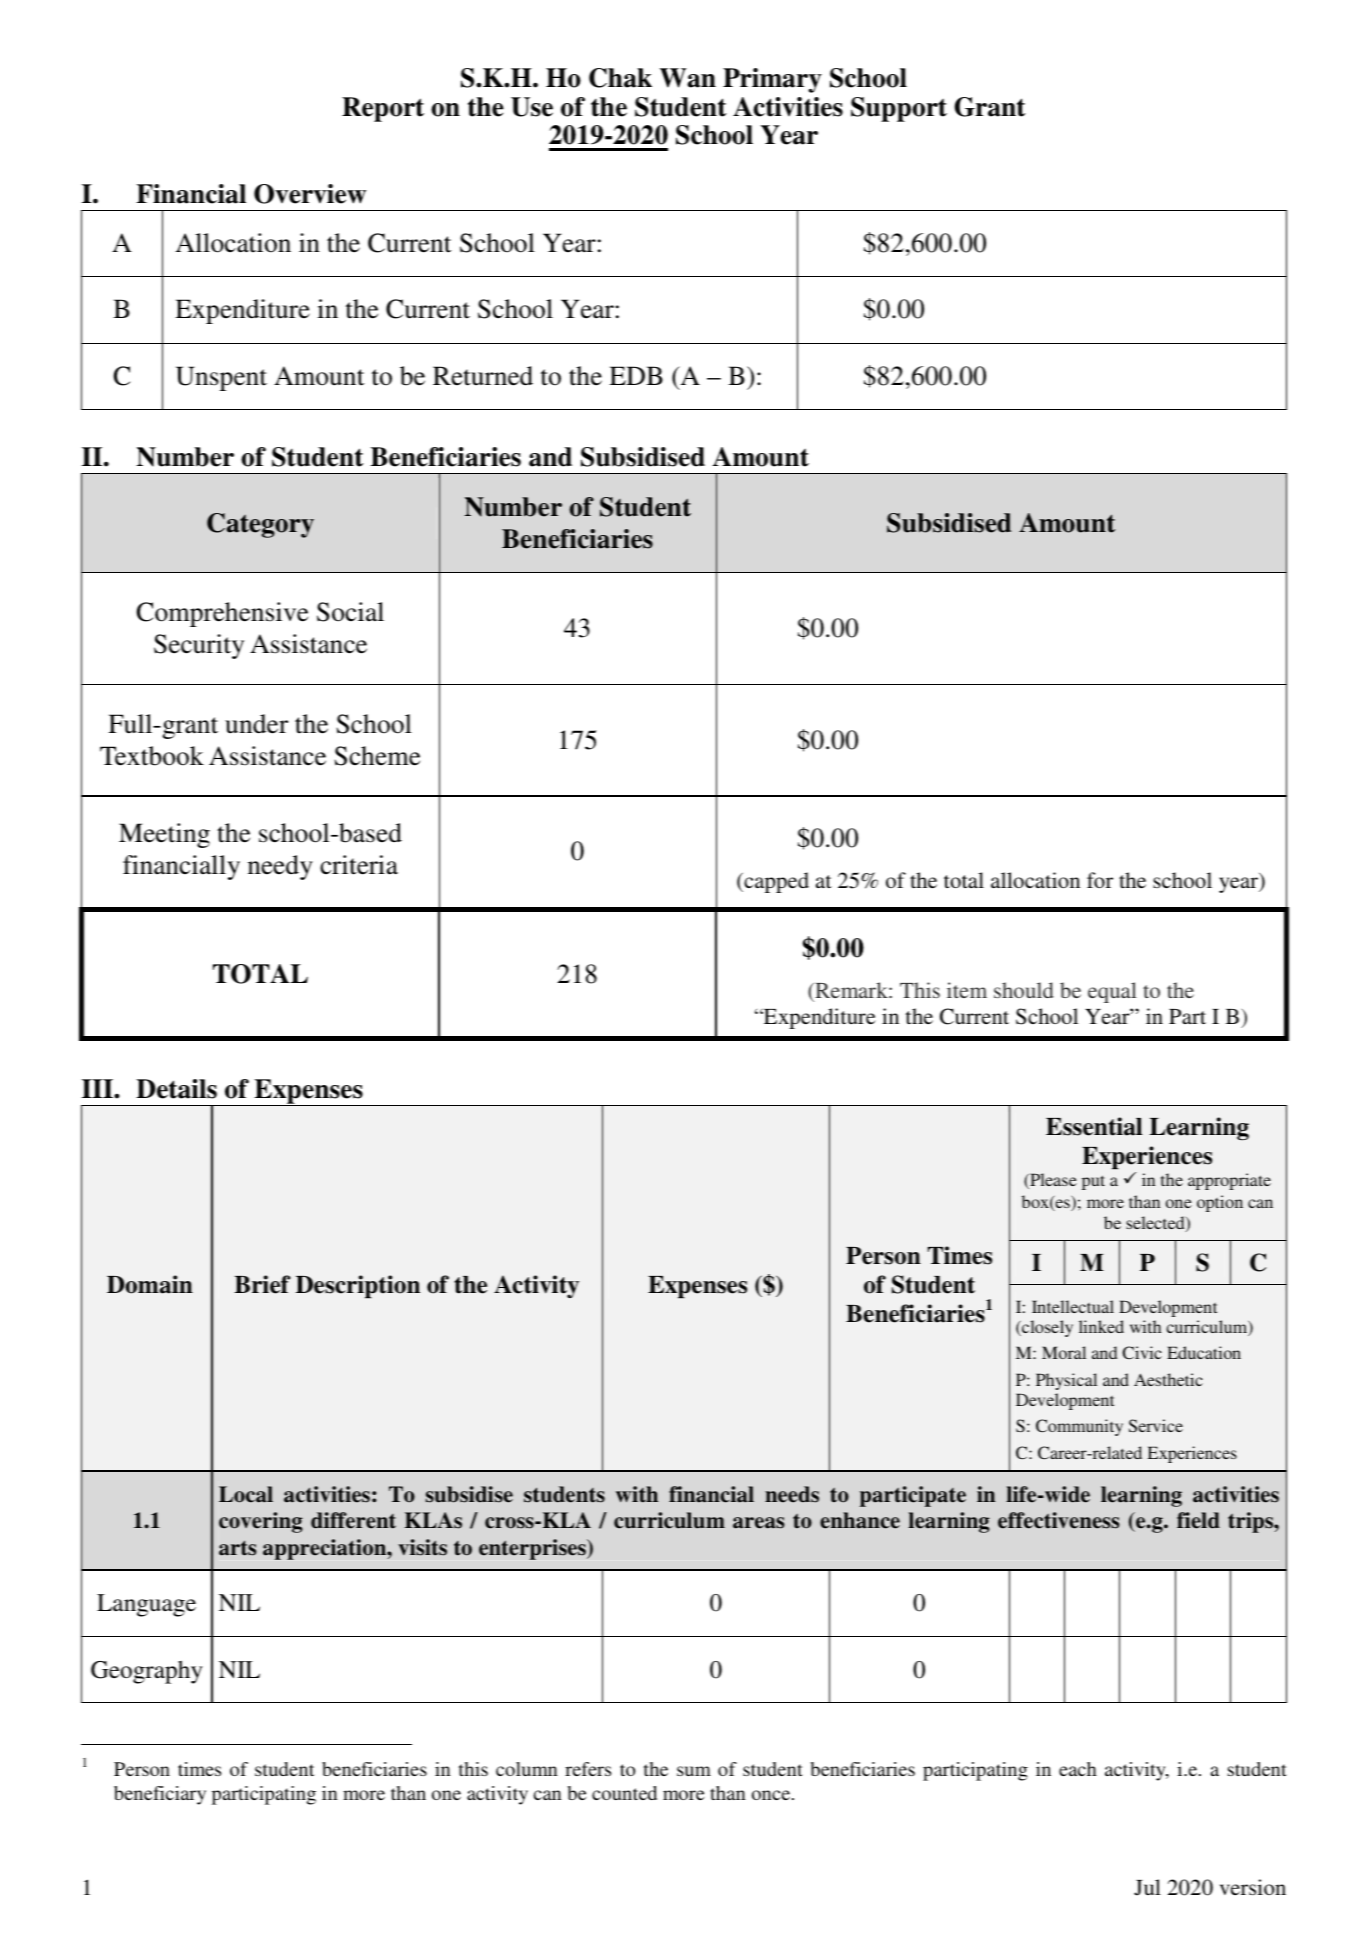  I want to click on effectiveness, so click(1058, 1520).
